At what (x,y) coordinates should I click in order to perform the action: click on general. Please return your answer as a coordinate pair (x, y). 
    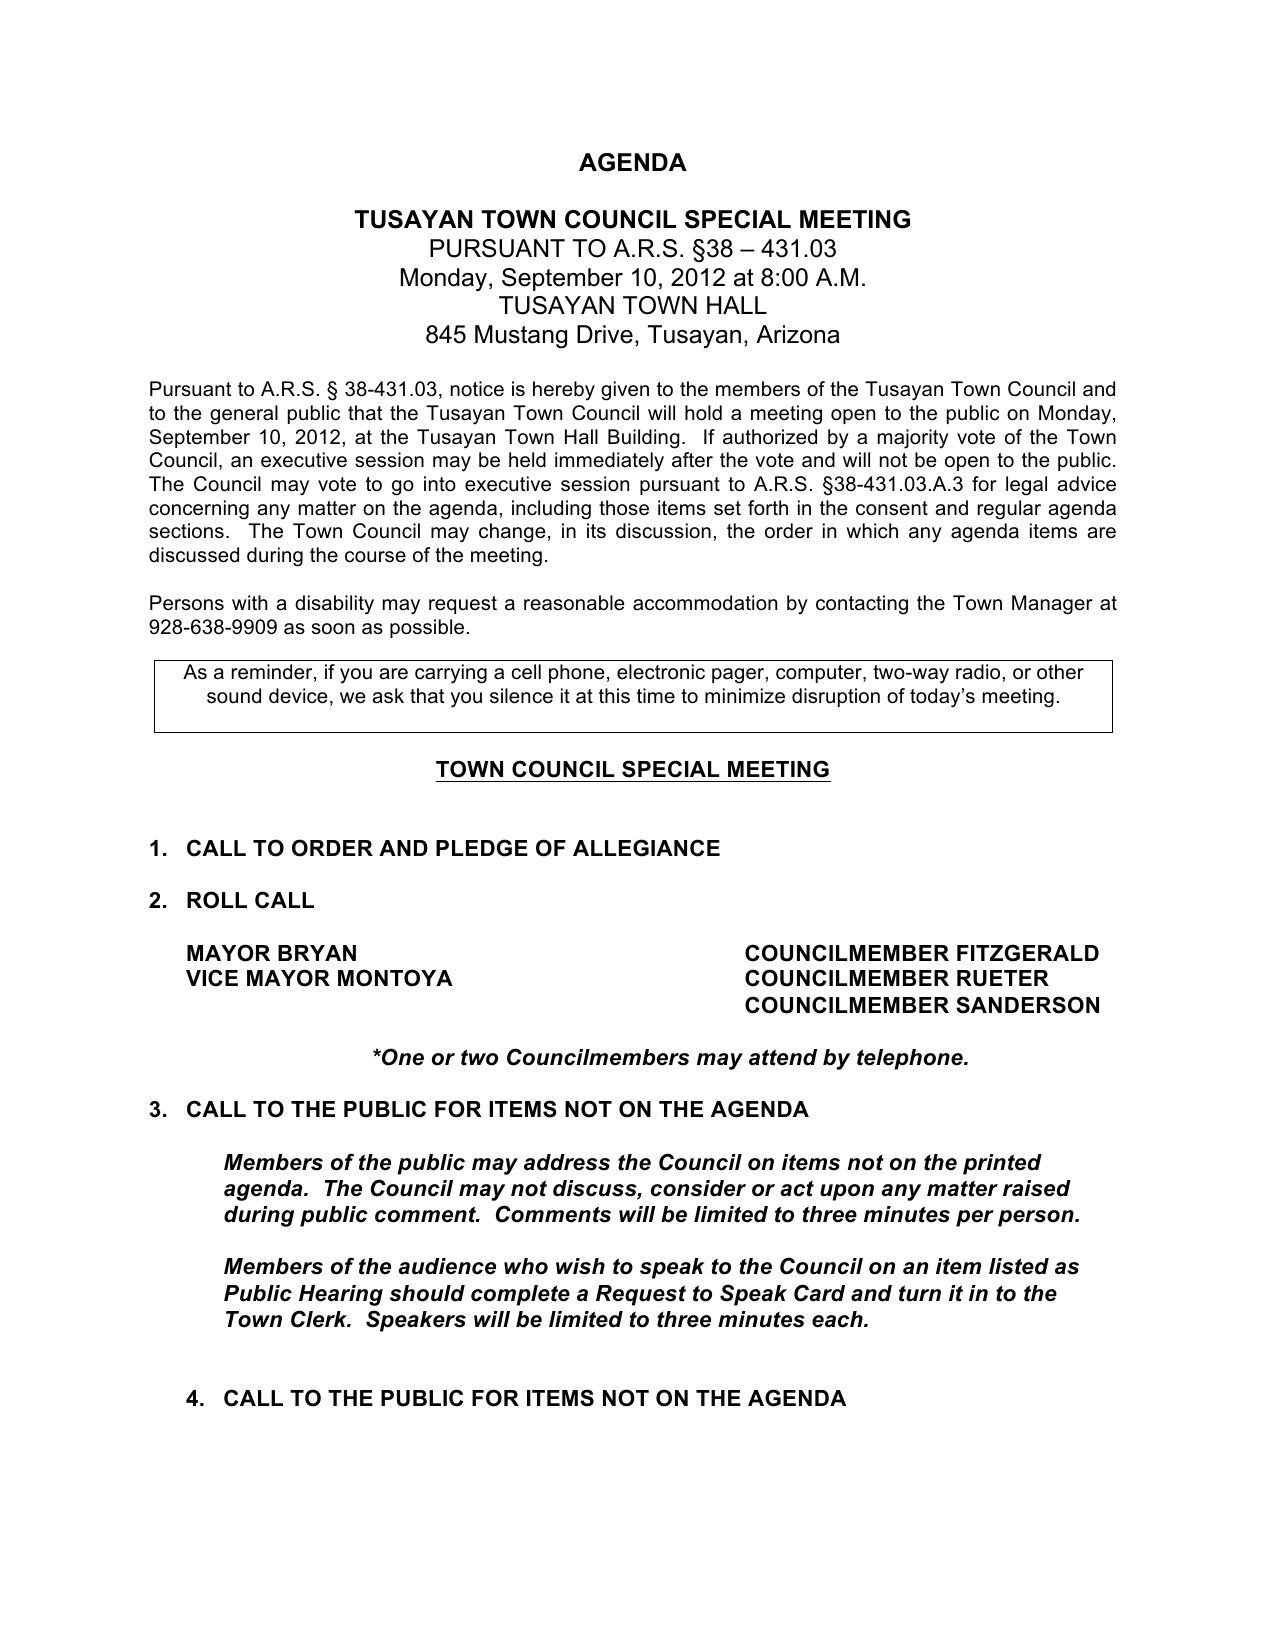
    Looking at the image, I should click on (244, 415).
